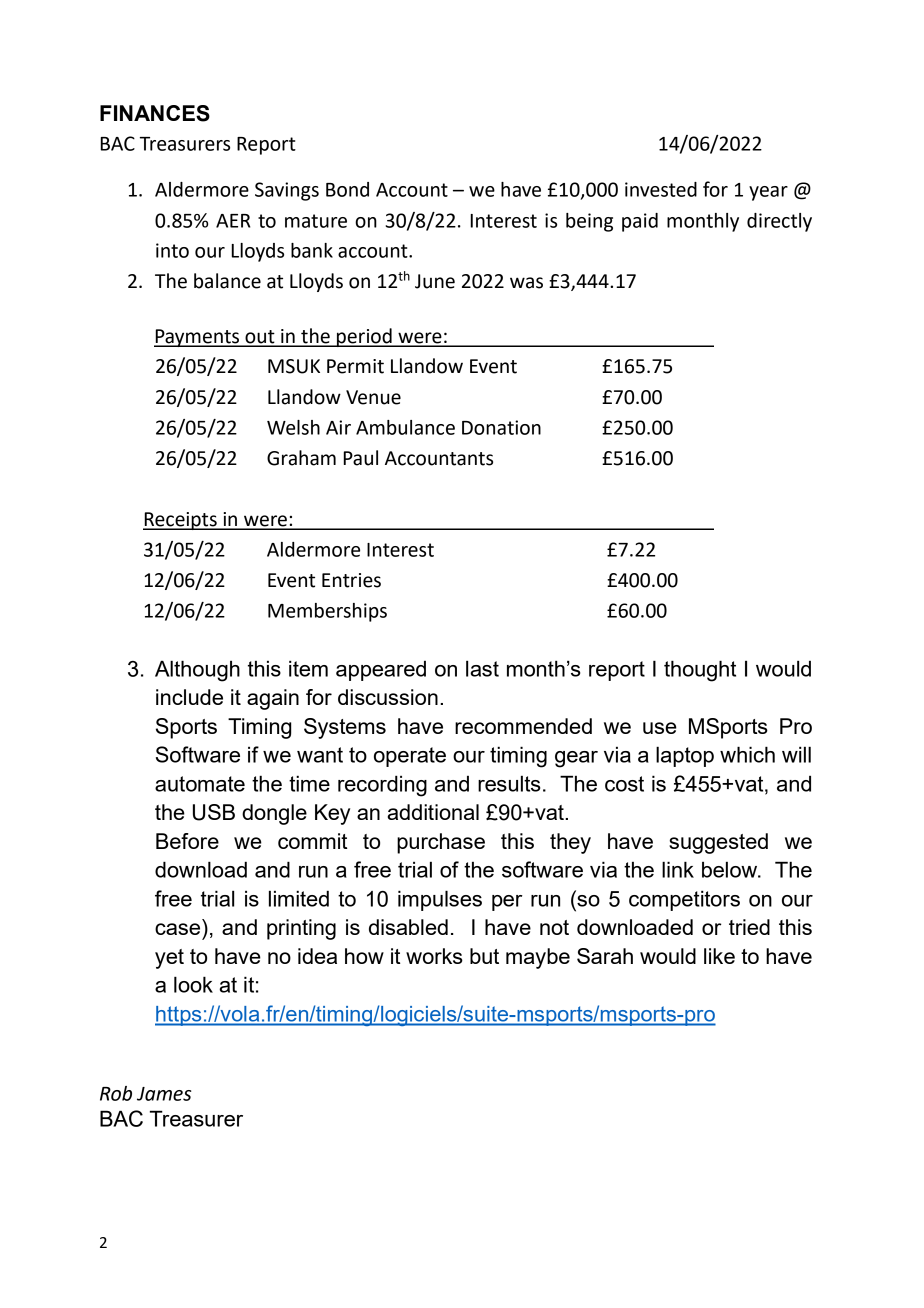  What do you see at coordinates (719, 956) in the image?
I see `like` at bounding box center [719, 956].
